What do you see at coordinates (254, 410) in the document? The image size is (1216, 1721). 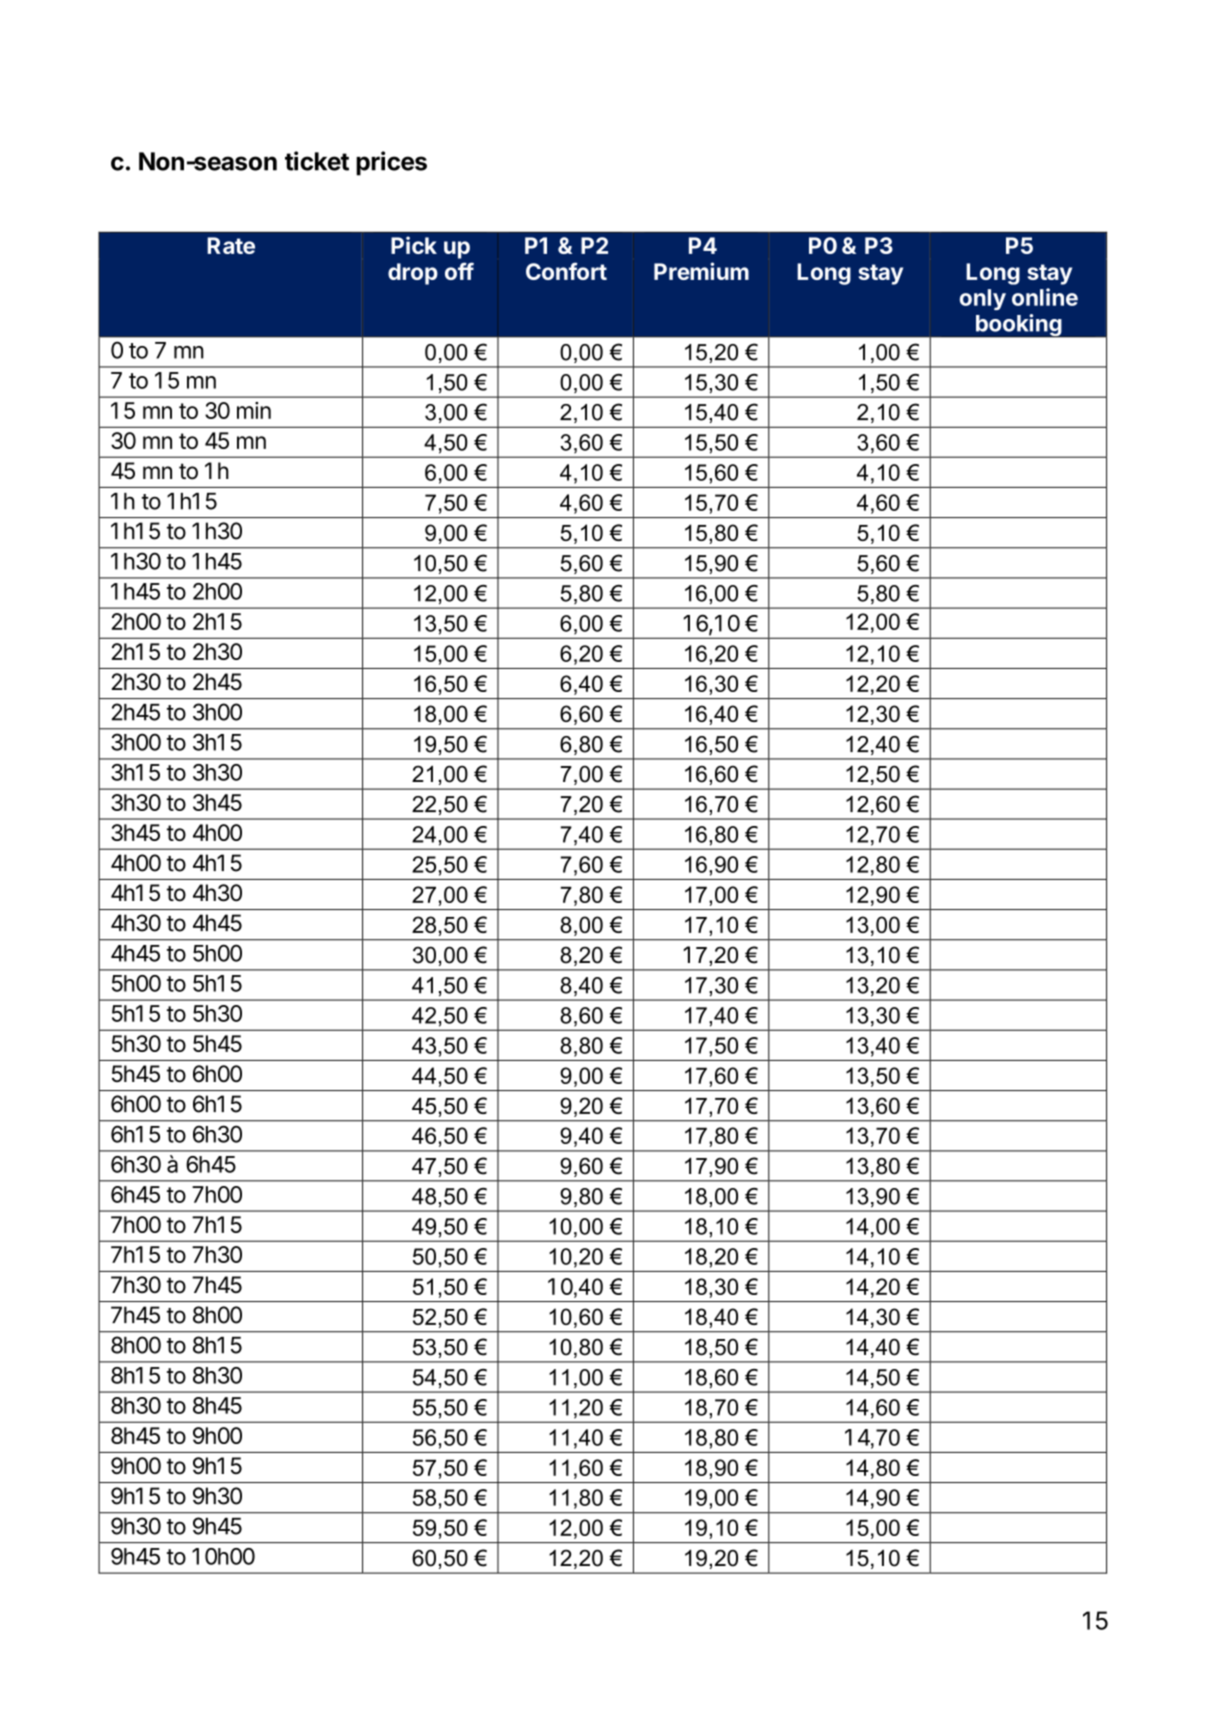 I see `min` at bounding box center [254, 410].
